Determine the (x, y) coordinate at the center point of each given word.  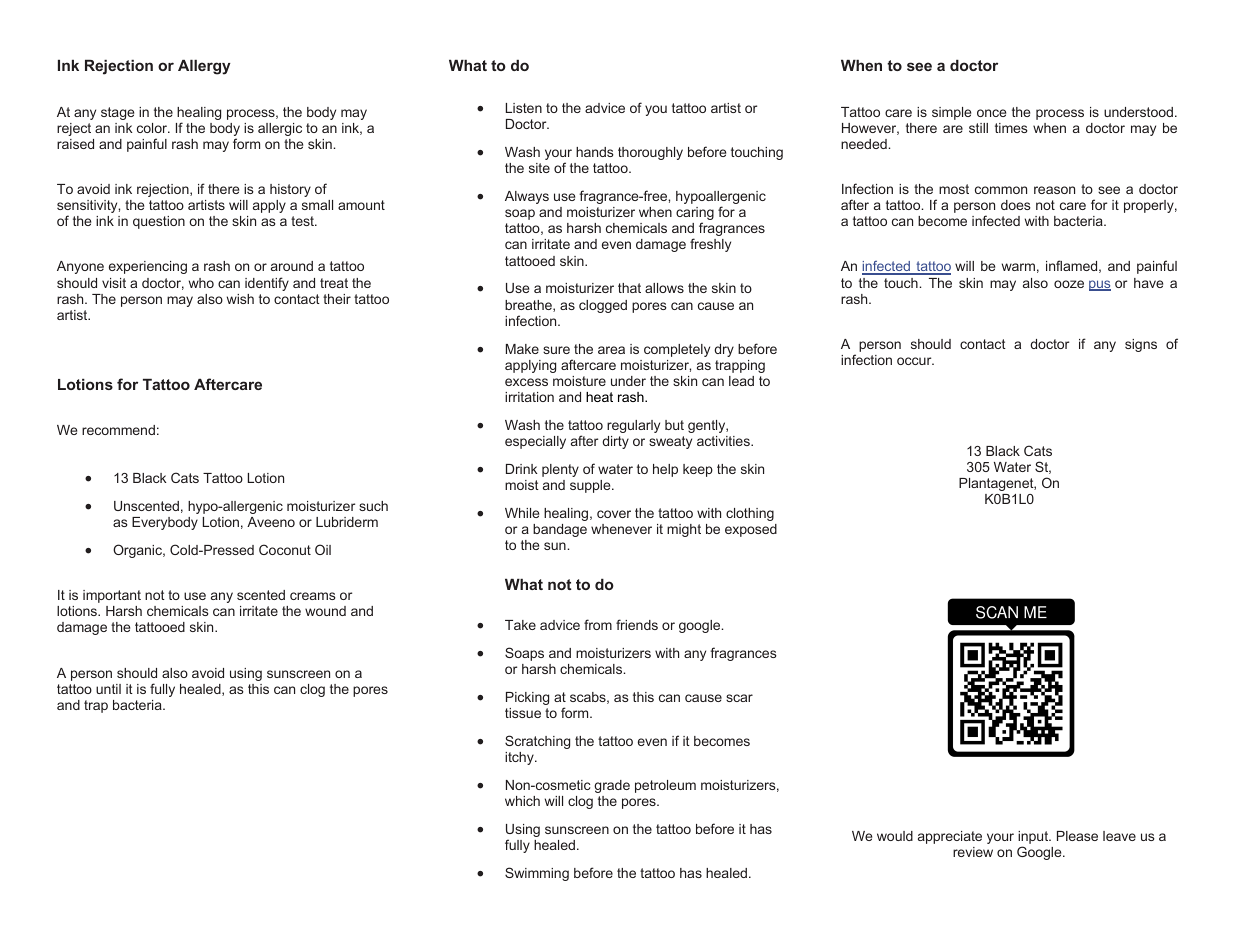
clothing (750, 514)
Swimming (537, 874)
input (1034, 839)
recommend (118, 430)
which (522, 801)
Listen (524, 108)
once (991, 113)
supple (591, 486)
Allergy (204, 67)
